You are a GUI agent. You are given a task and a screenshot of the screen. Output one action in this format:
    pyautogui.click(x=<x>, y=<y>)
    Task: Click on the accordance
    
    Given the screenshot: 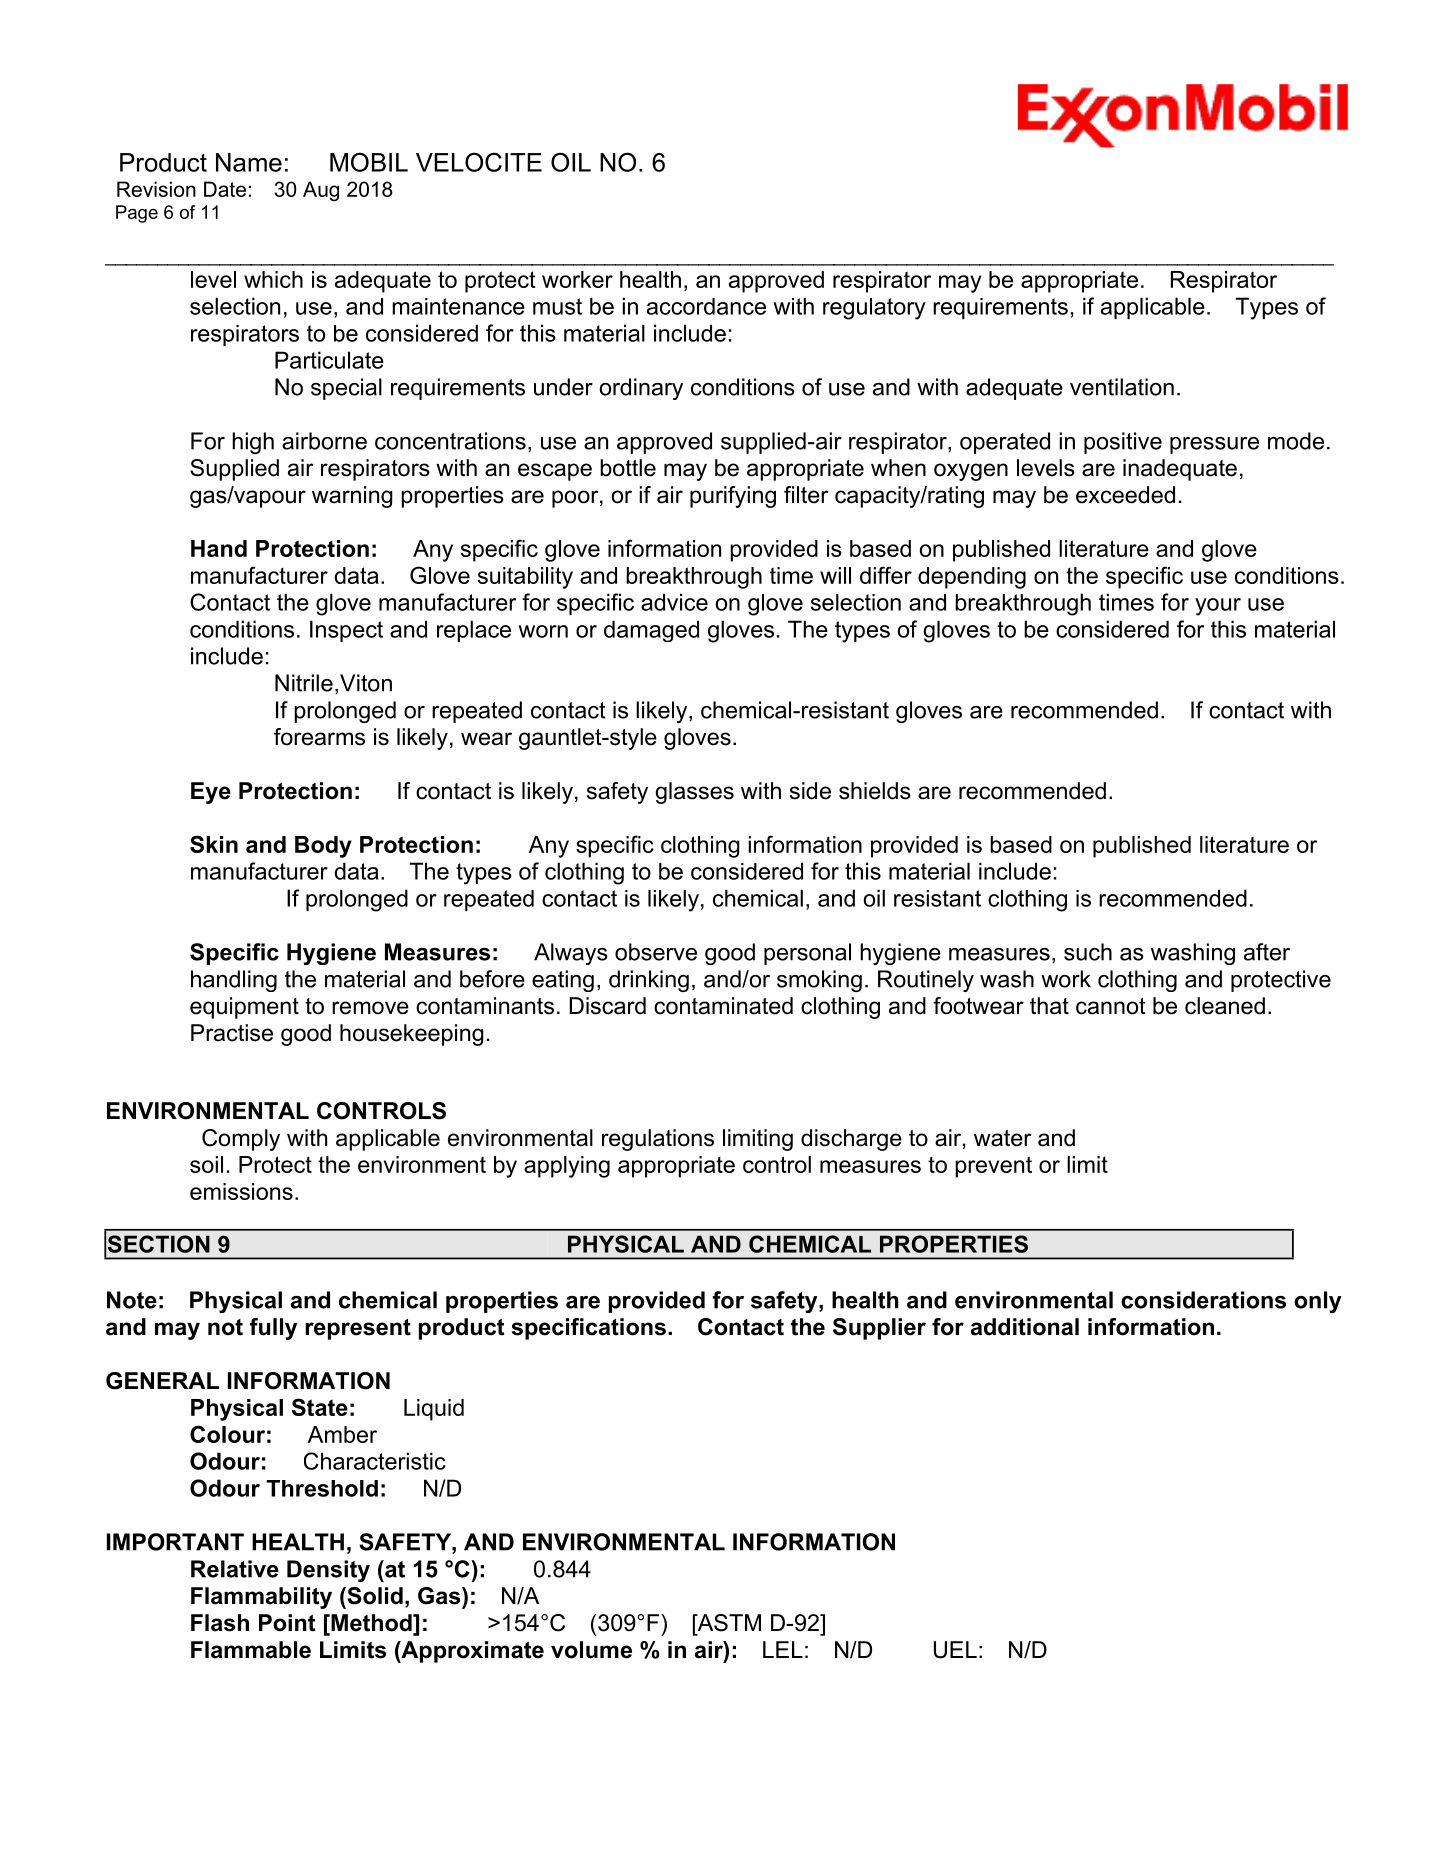 What is the action you would take?
    pyautogui.click(x=706, y=306)
